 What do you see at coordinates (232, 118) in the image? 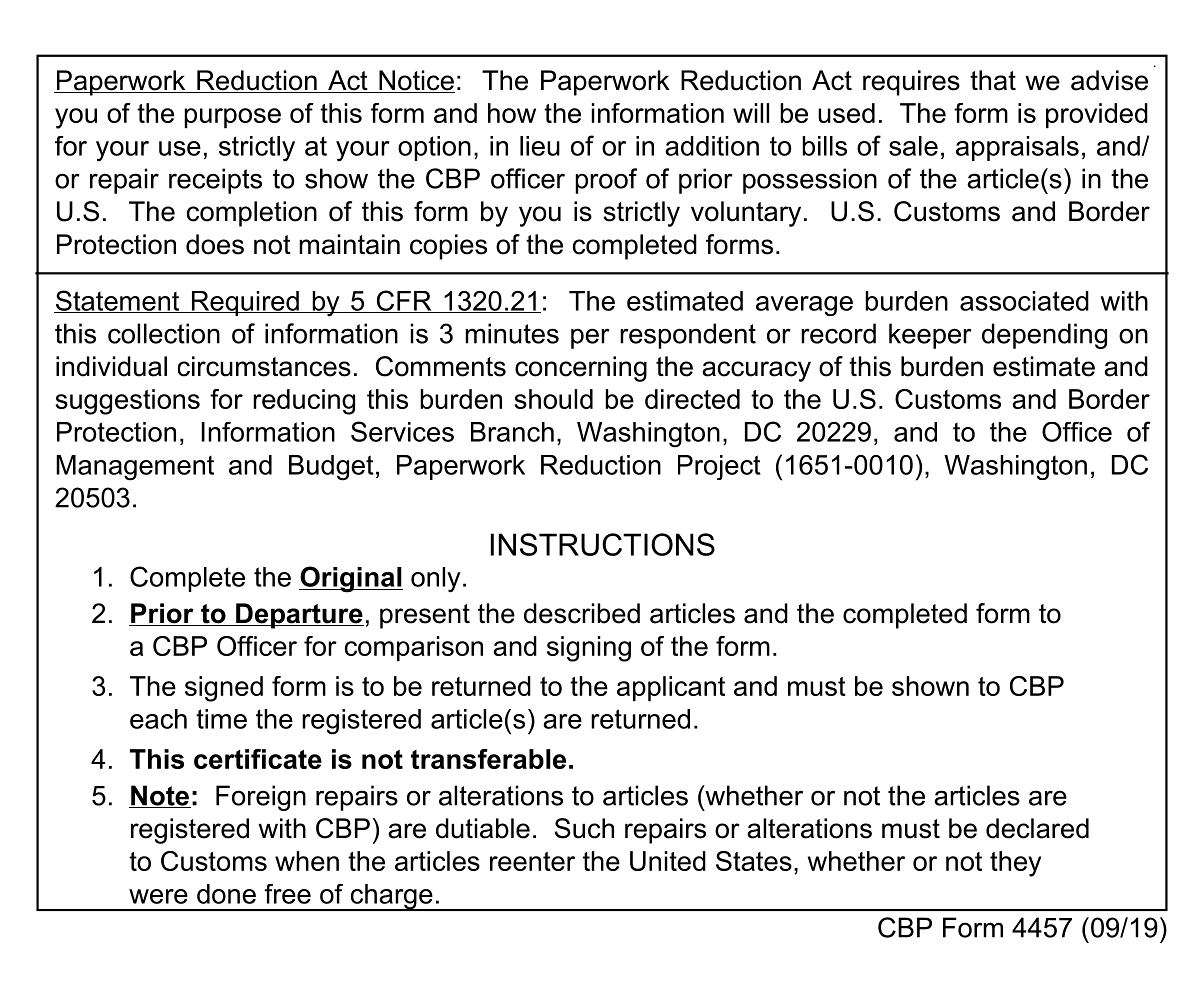
I see `purpose` at bounding box center [232, 118].
